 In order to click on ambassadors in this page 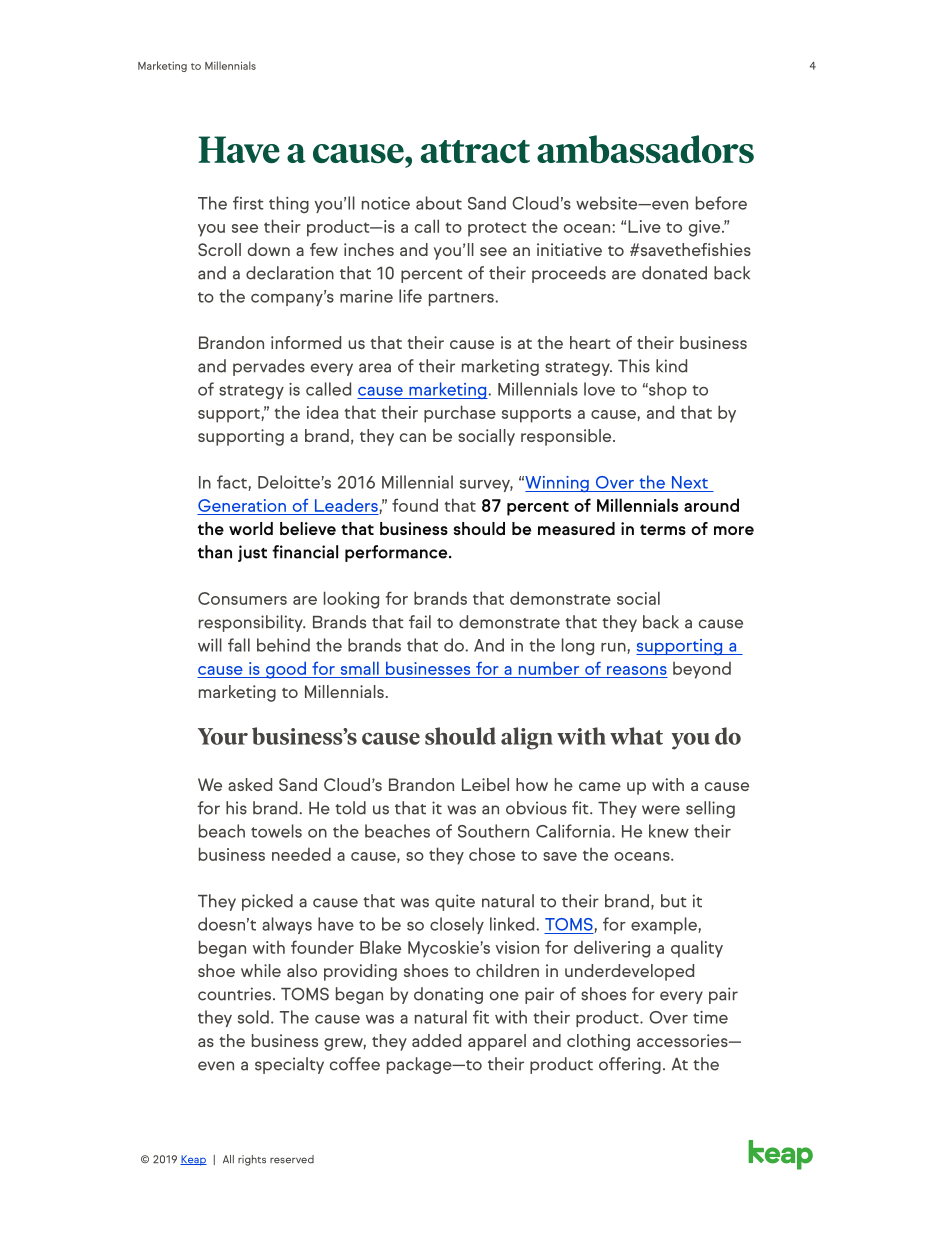, I will do `click(645, 149)`.
